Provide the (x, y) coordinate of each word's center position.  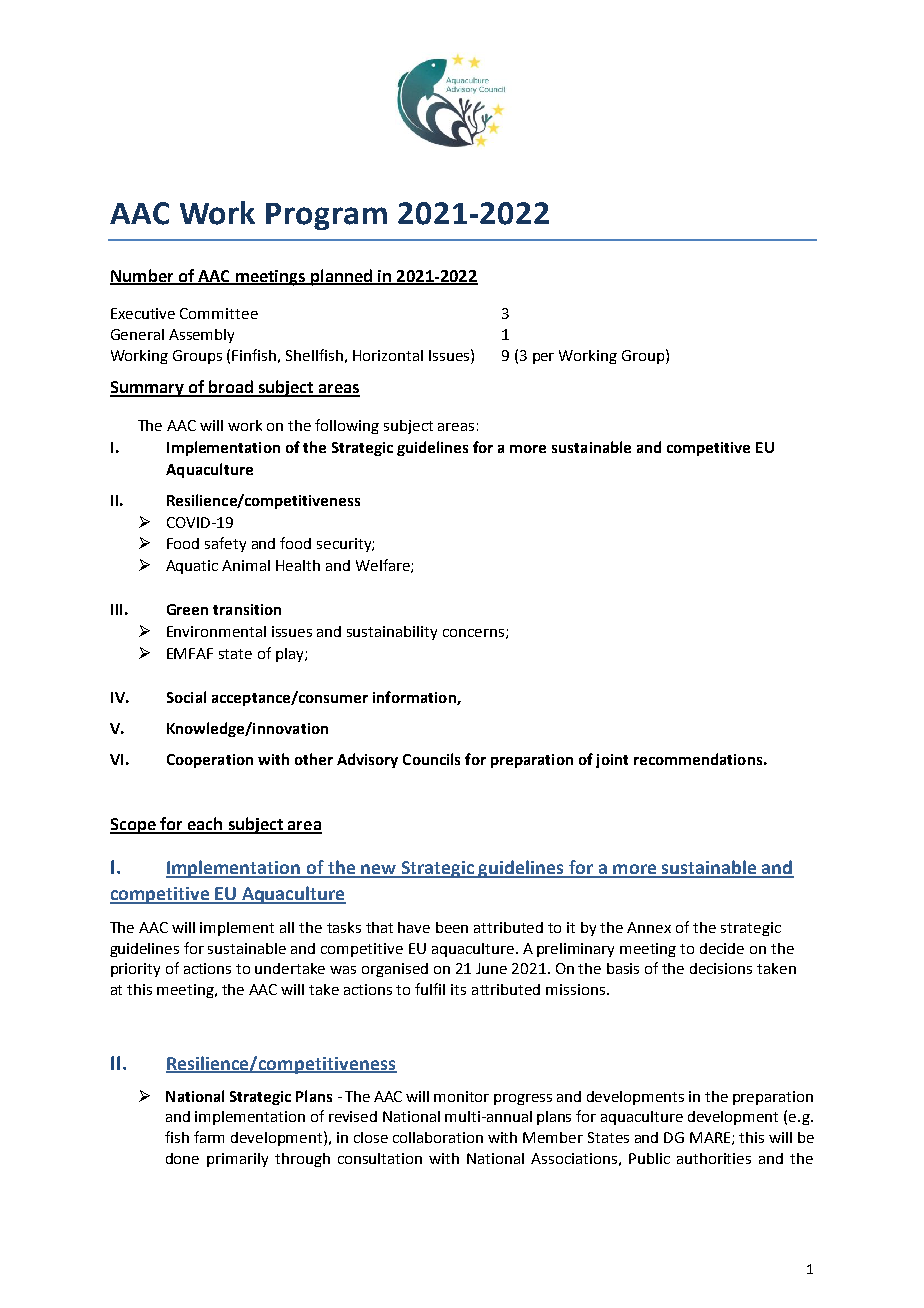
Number (143, 276)
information (415, 698)
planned (341, 277)
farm (209, 1137)
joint (612, 761)
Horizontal (388, 355)
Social (186, 697)
